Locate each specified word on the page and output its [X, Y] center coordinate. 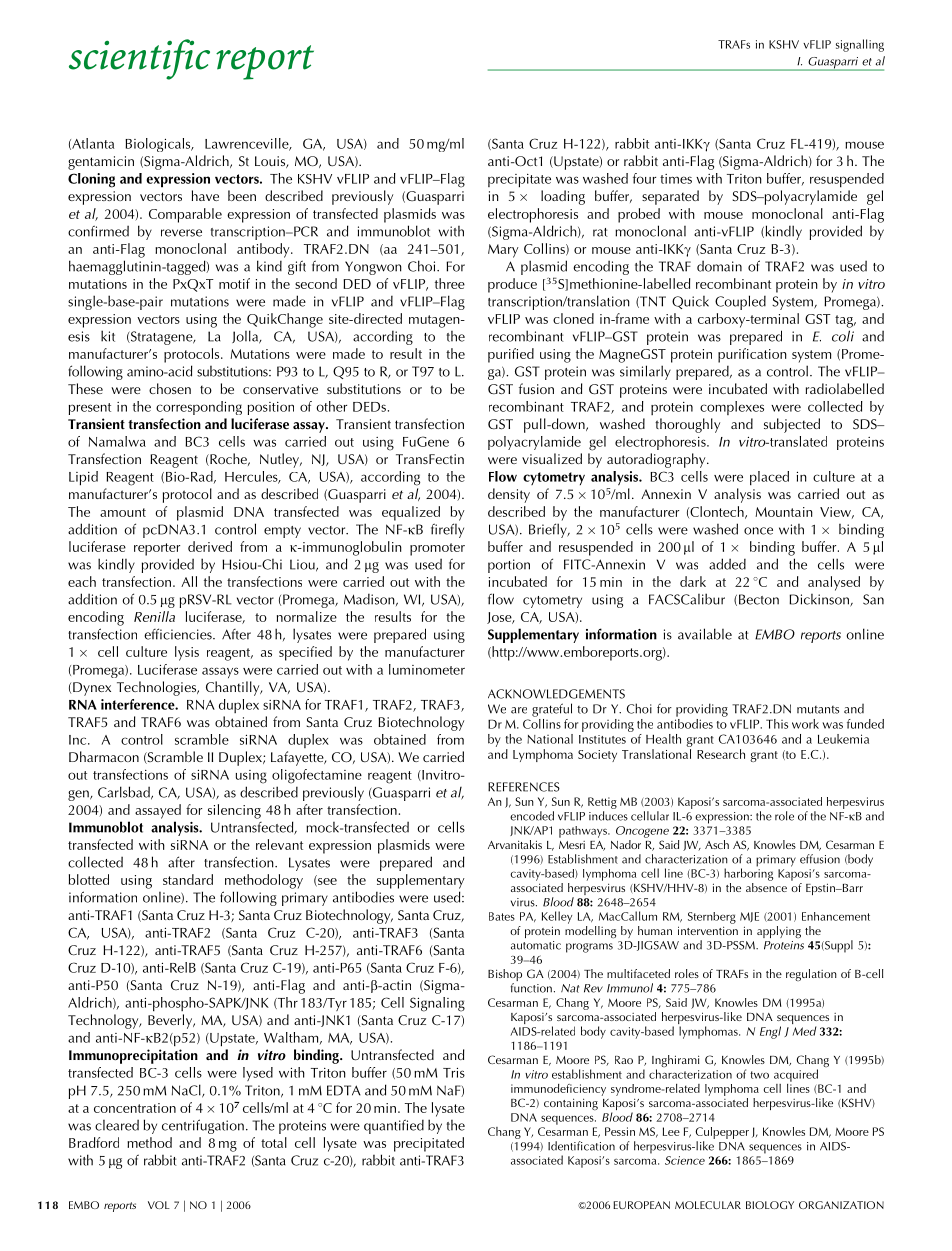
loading [563, 197]
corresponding [199, 408]
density [509, 495]
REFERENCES [524, 787]
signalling [860, 45]
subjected [792, 425]
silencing [234, 811]
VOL [159, 1205]
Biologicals [159, 145]
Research [721, 754]
